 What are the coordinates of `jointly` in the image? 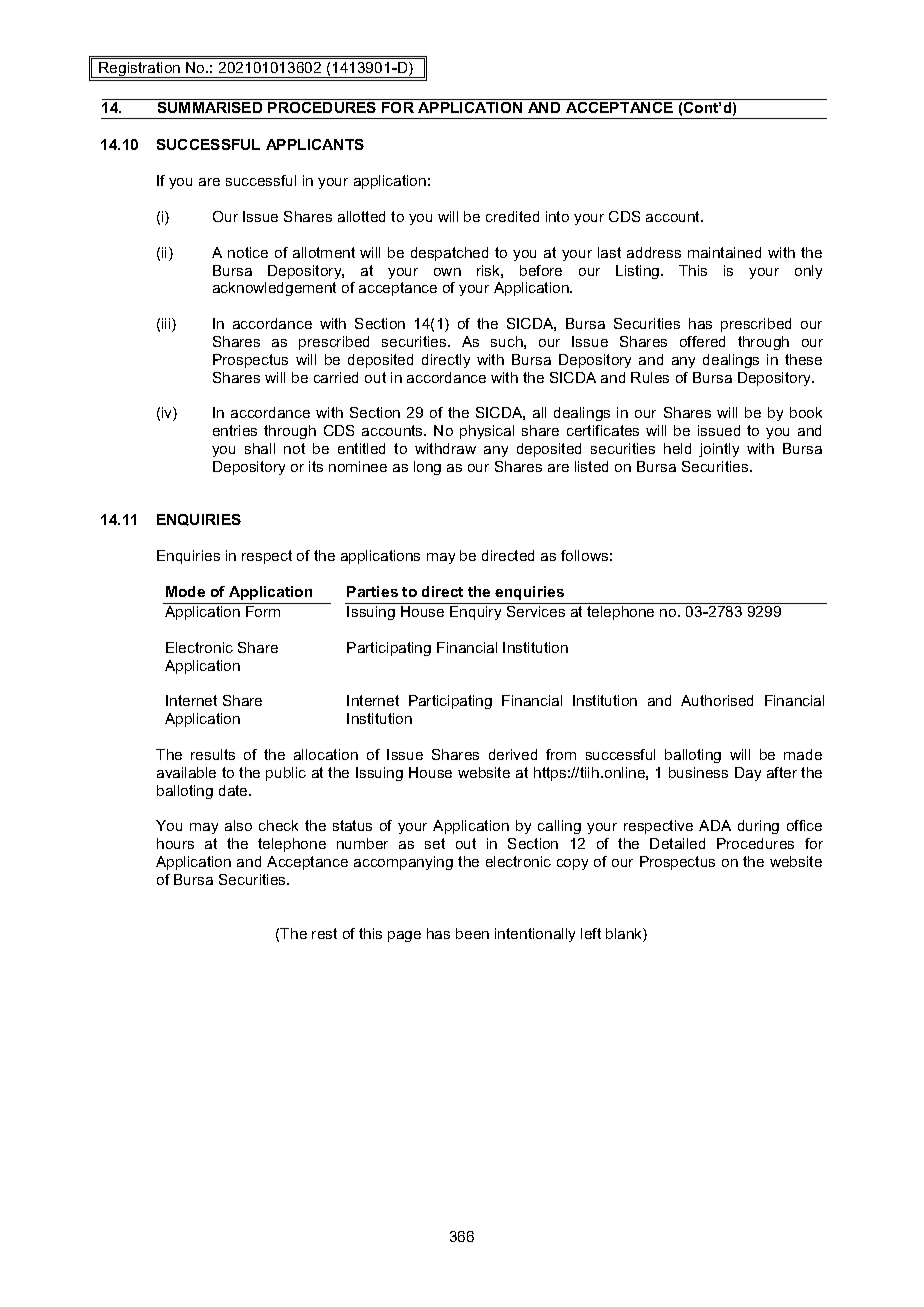 It's located at (719, 450).
